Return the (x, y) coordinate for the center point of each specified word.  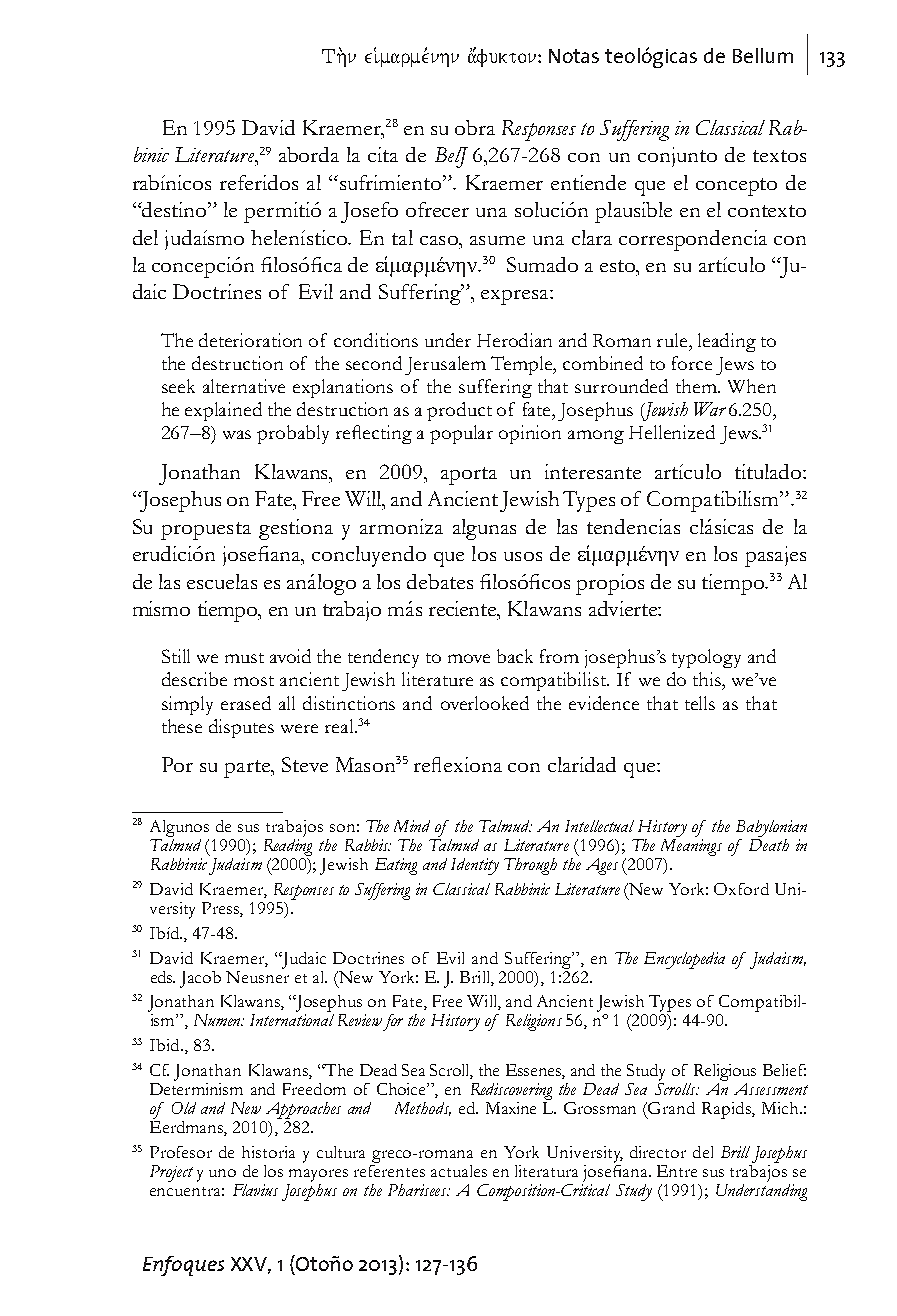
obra (475, 127)
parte (248, 769)
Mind (412, 826)
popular (461, 434)
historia (268, 1152)
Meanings (691, 846)
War (710, 409)
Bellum (763, 55)
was (237, 434)
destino (174, 209)
